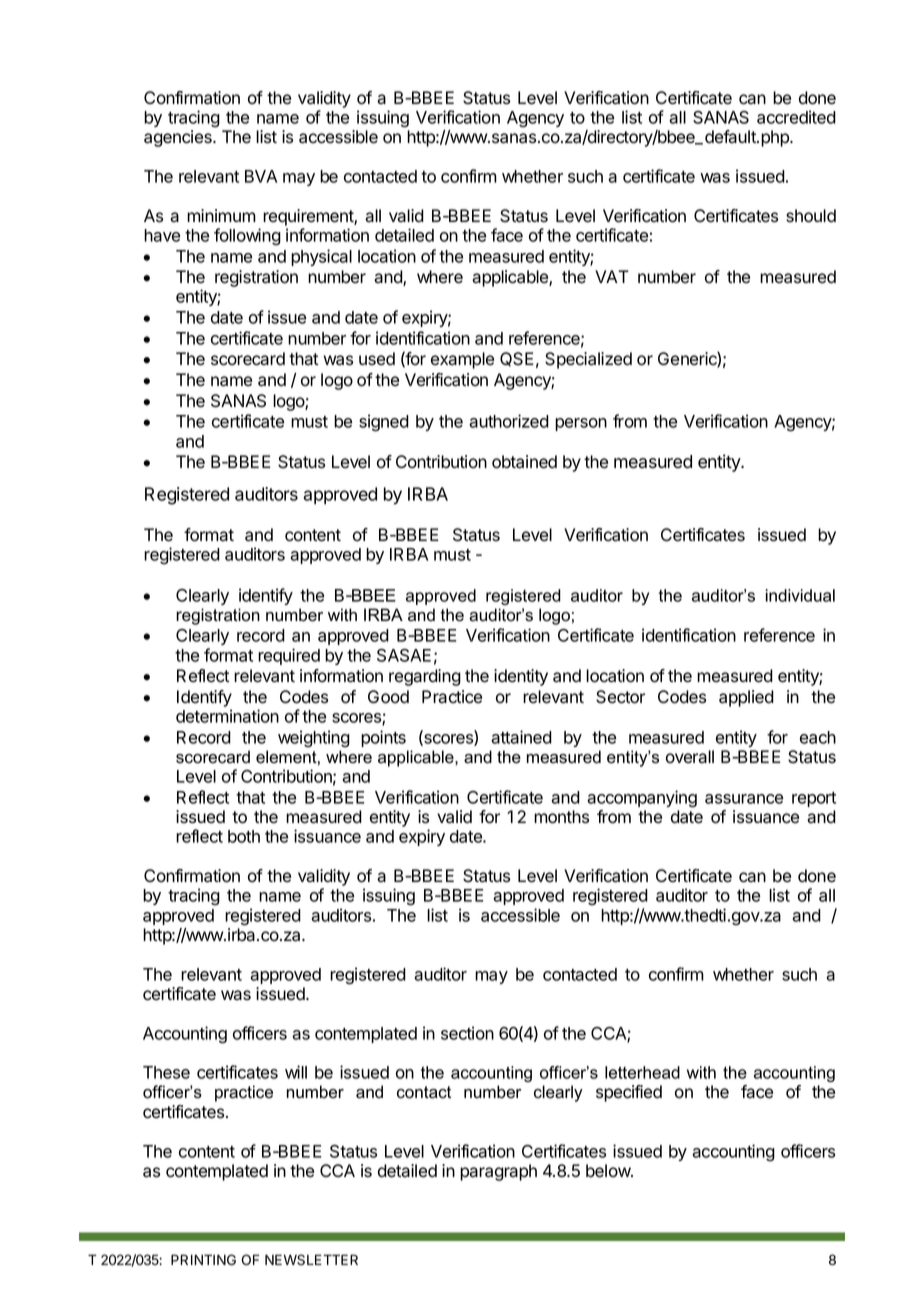 The width and height of the screenshot is (924, 1308). I want to click on PRINTING, so click(203, 1259).
